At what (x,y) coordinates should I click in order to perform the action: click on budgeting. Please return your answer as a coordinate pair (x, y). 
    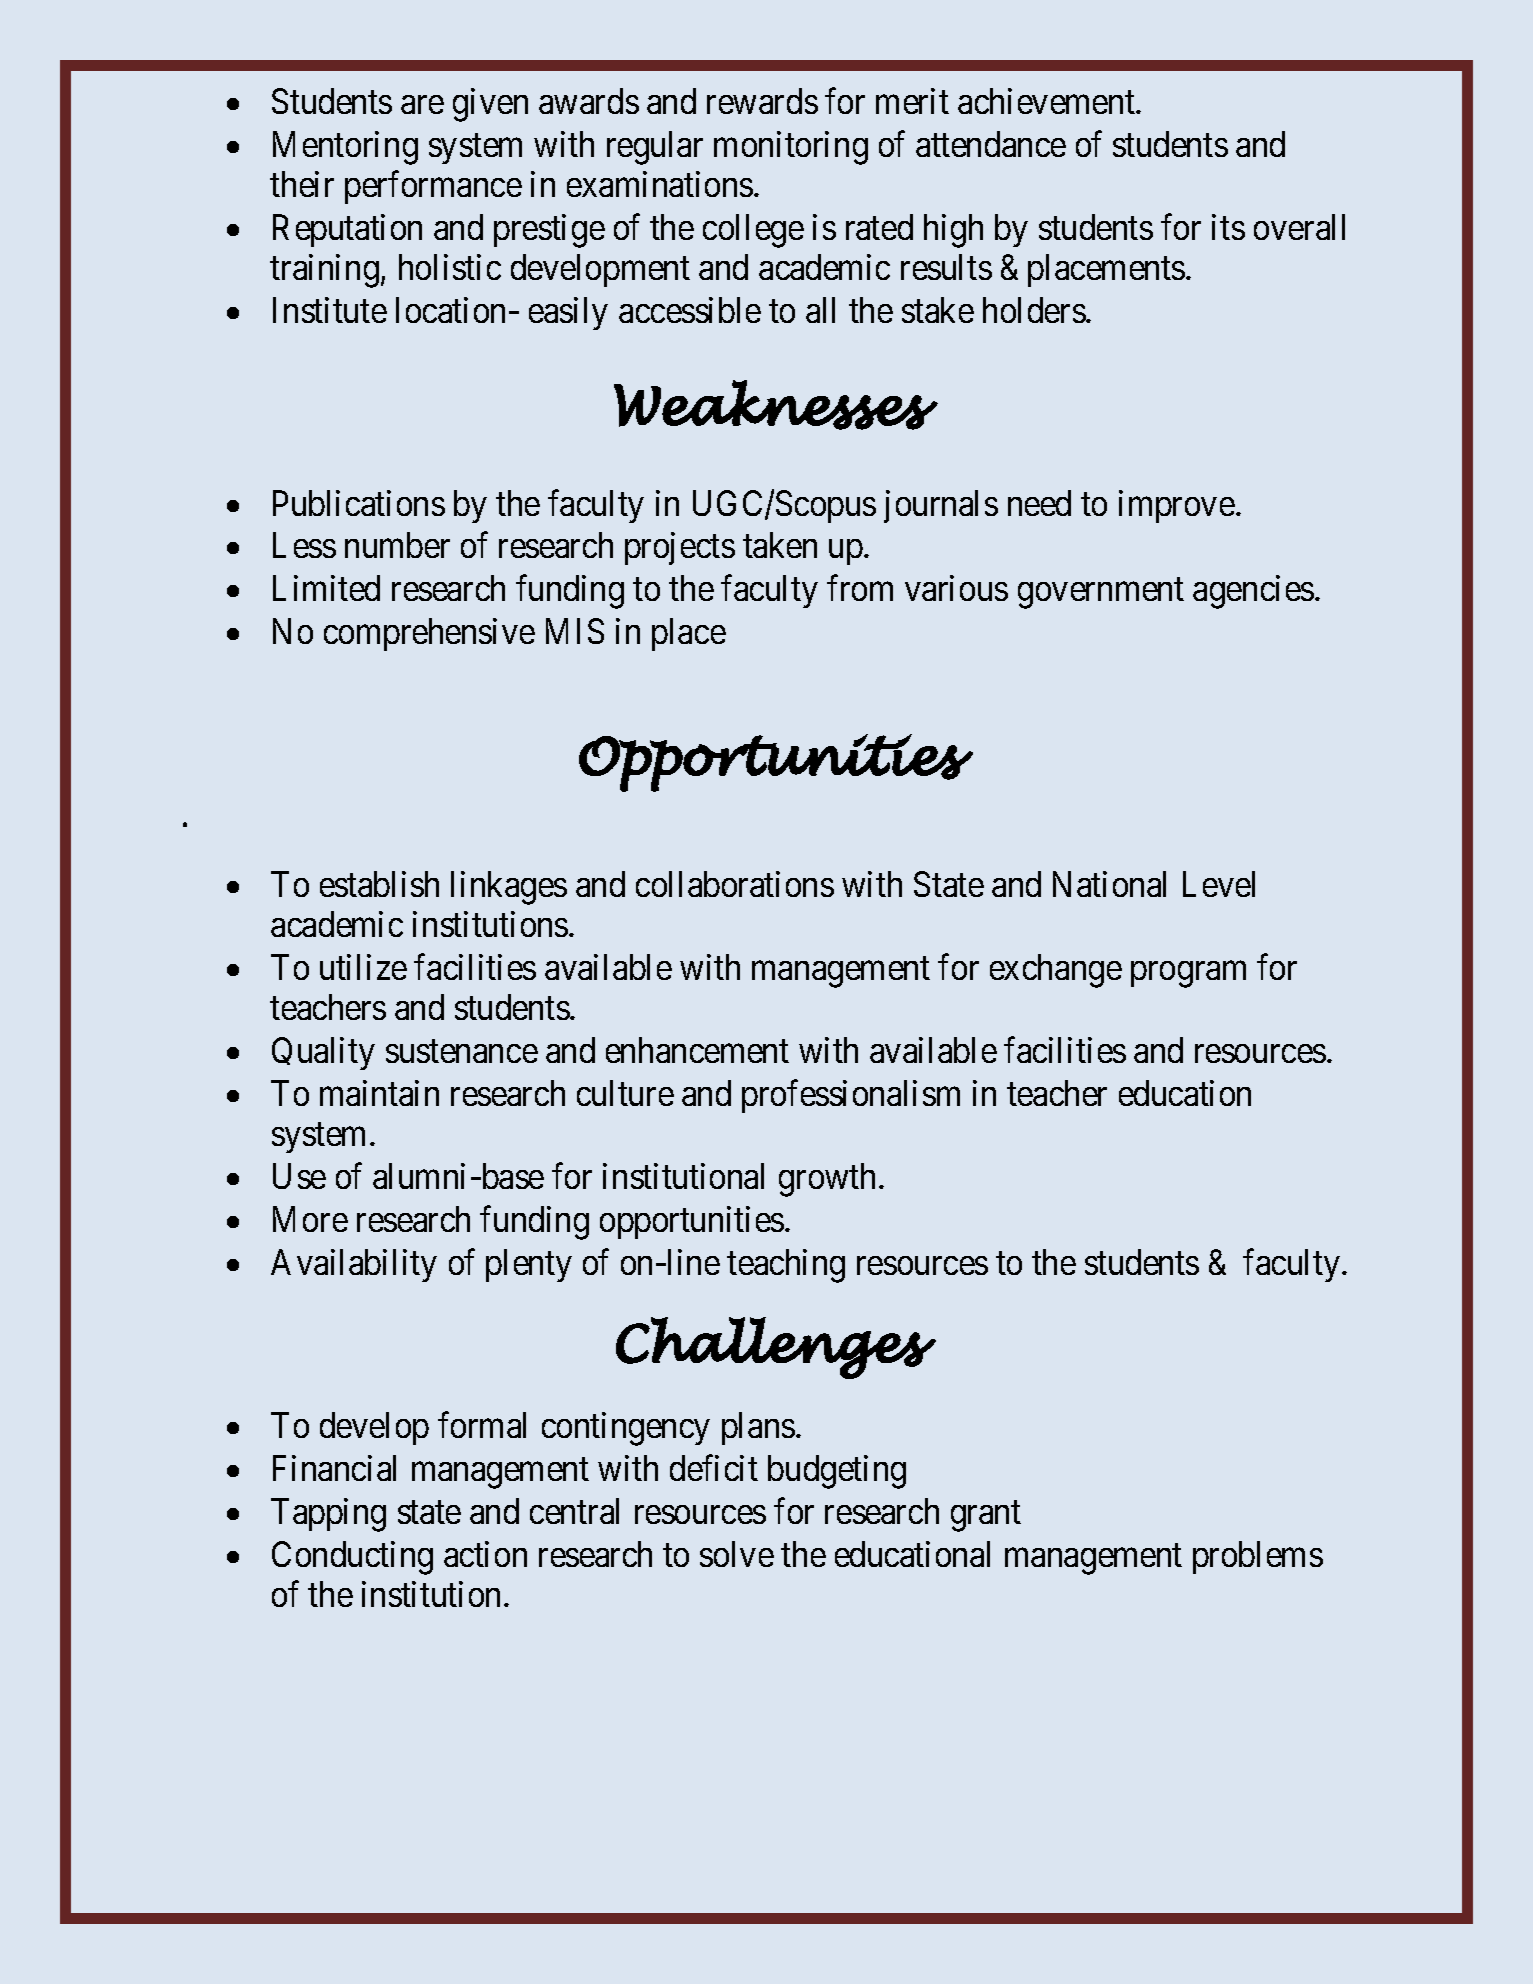
    Looking at the image, I should click on (837, 1472).
